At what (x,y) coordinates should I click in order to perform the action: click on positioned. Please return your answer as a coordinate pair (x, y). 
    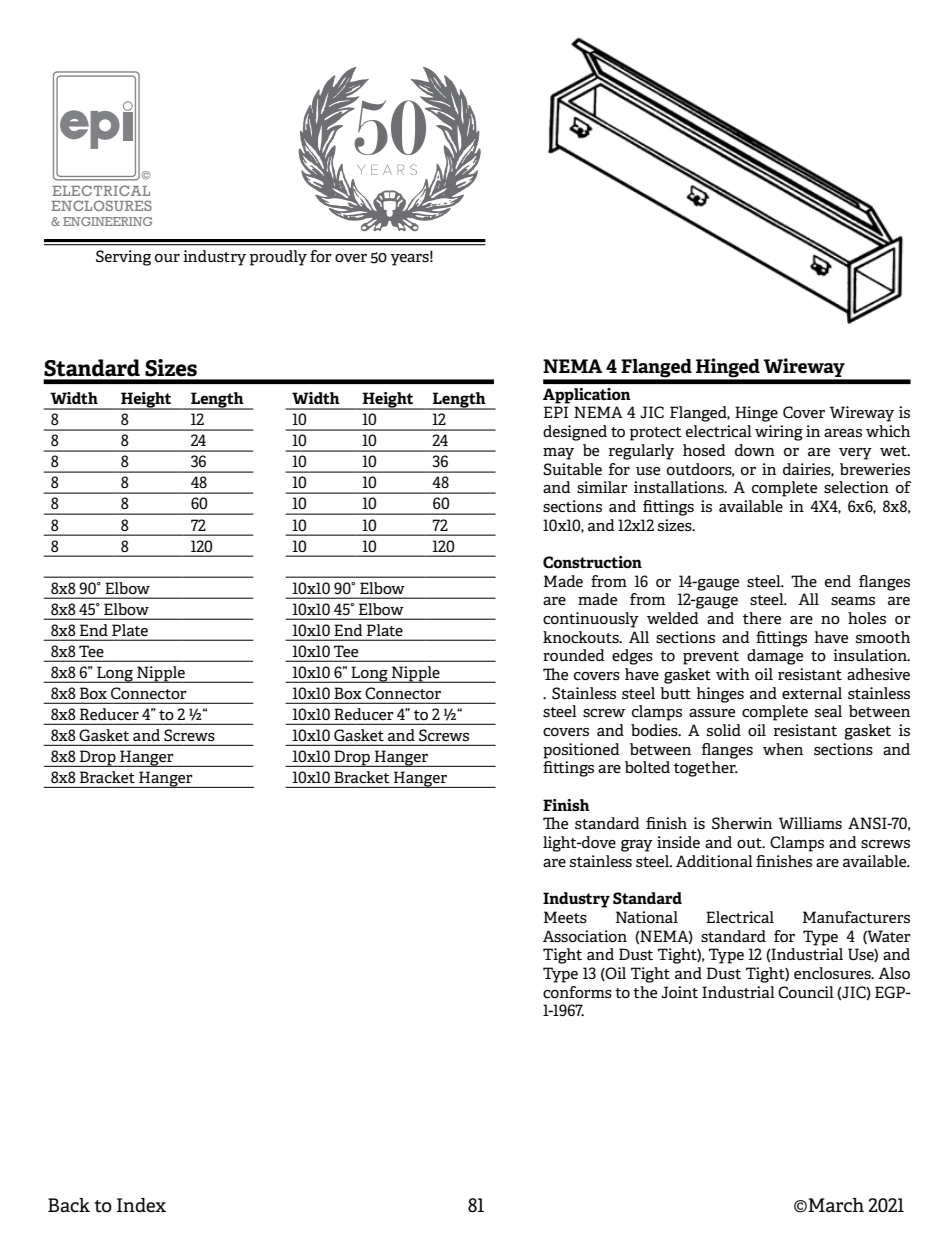
    Looking at the image, I should click on (581, 751).
